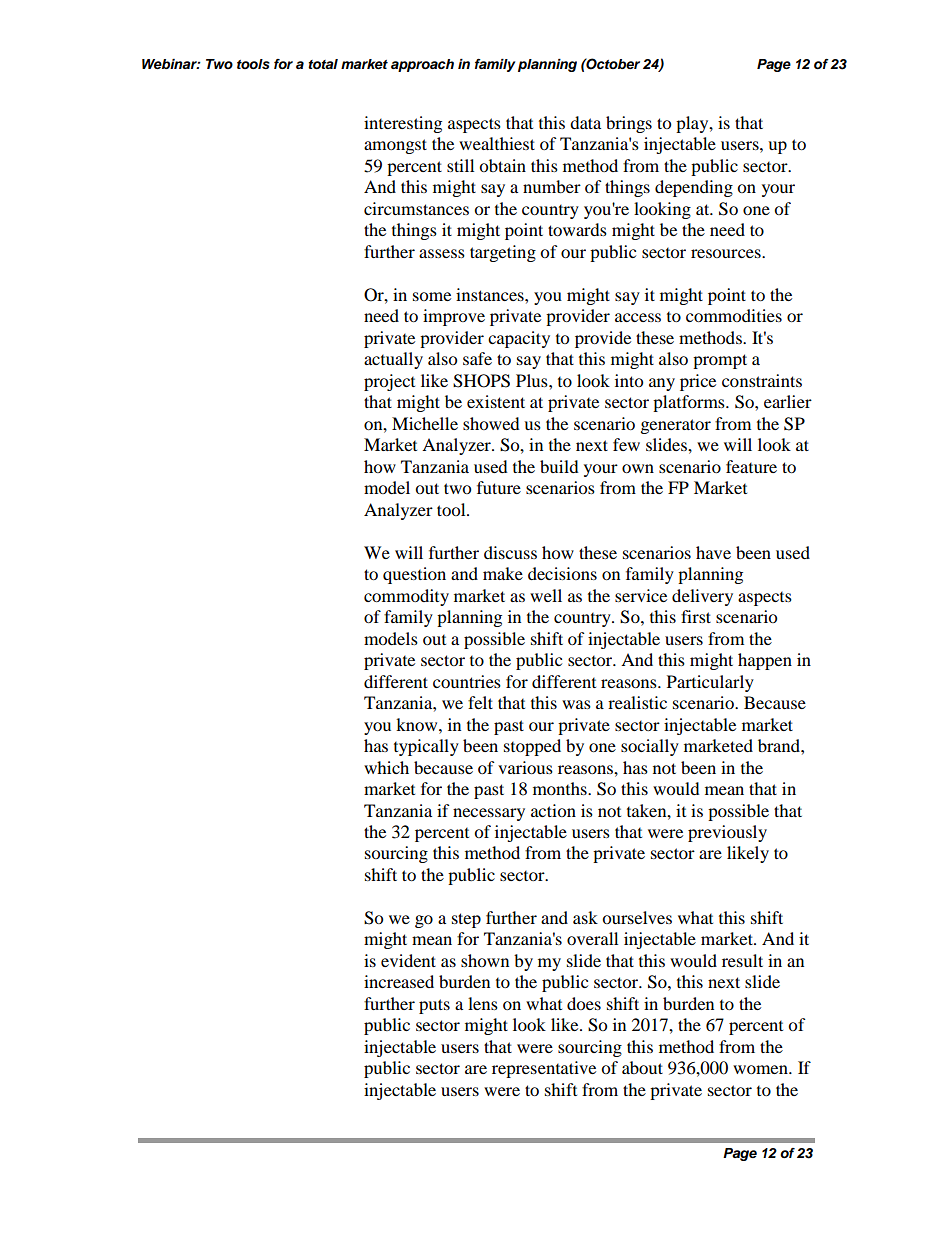 The height and width of the screenshot is (1233, 952). I want to click on interesting, so click(403, 124).
